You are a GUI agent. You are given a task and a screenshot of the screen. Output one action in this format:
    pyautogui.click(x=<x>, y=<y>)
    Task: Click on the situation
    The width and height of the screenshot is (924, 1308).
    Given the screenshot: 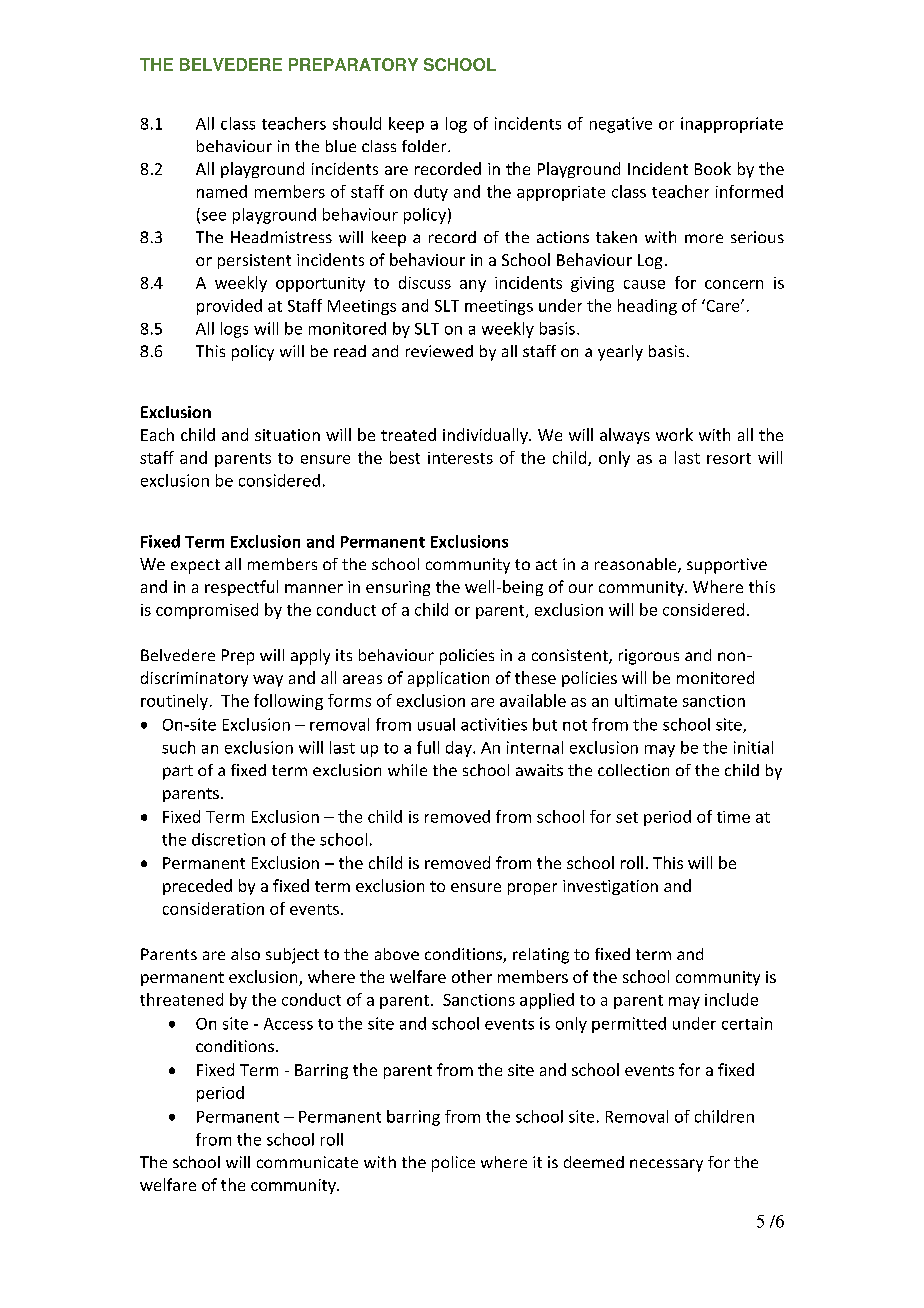 What is the action you would take?
    pyautogui.click(x=287, y=435)
